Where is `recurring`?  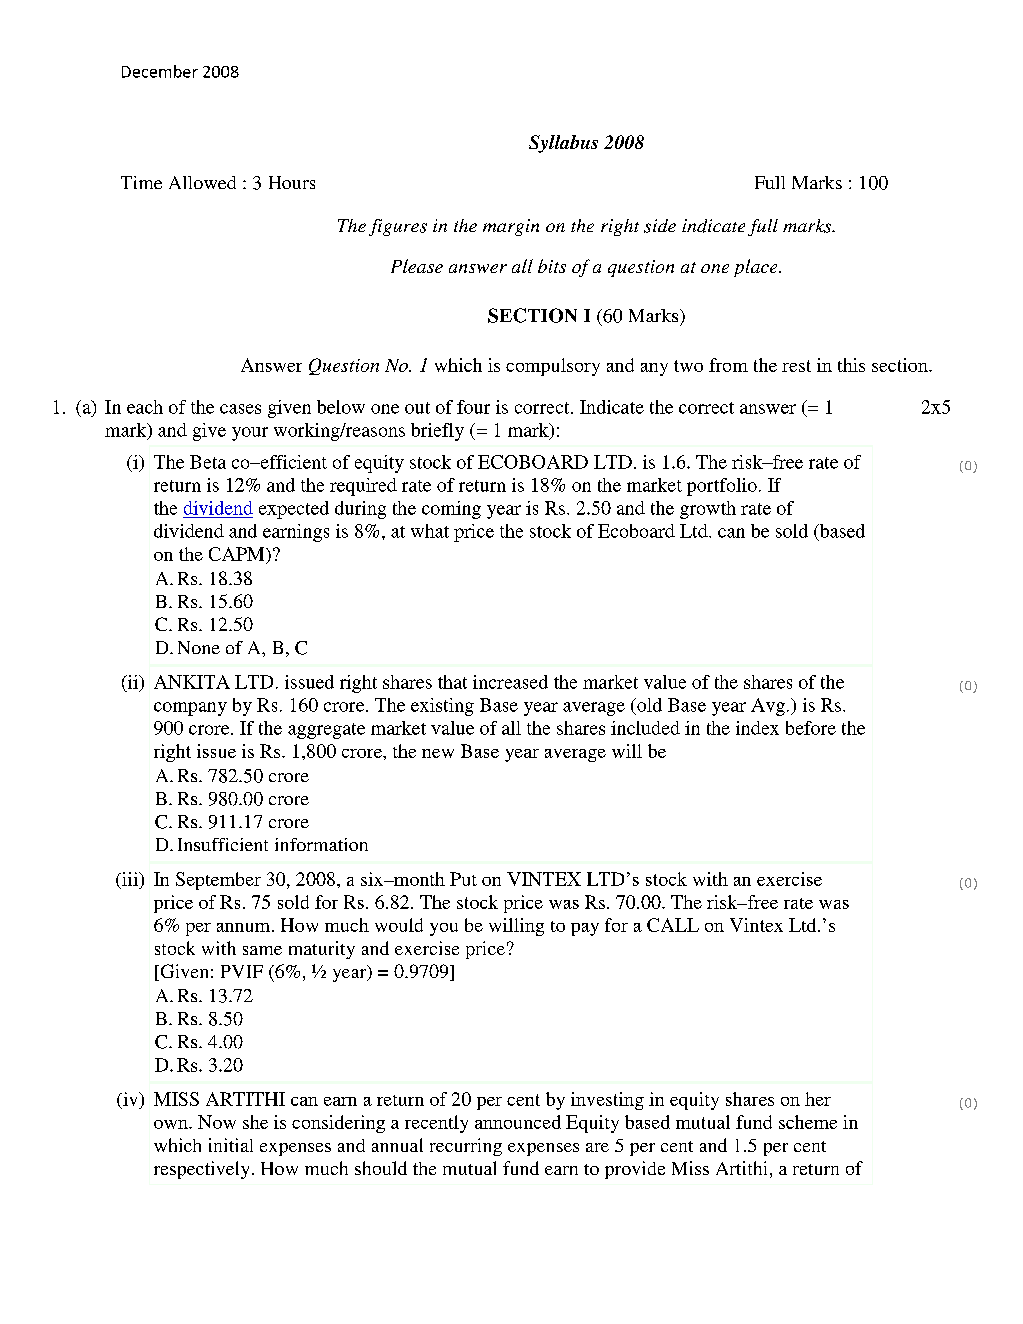
recurring is located at coordinates (466, 1147).
